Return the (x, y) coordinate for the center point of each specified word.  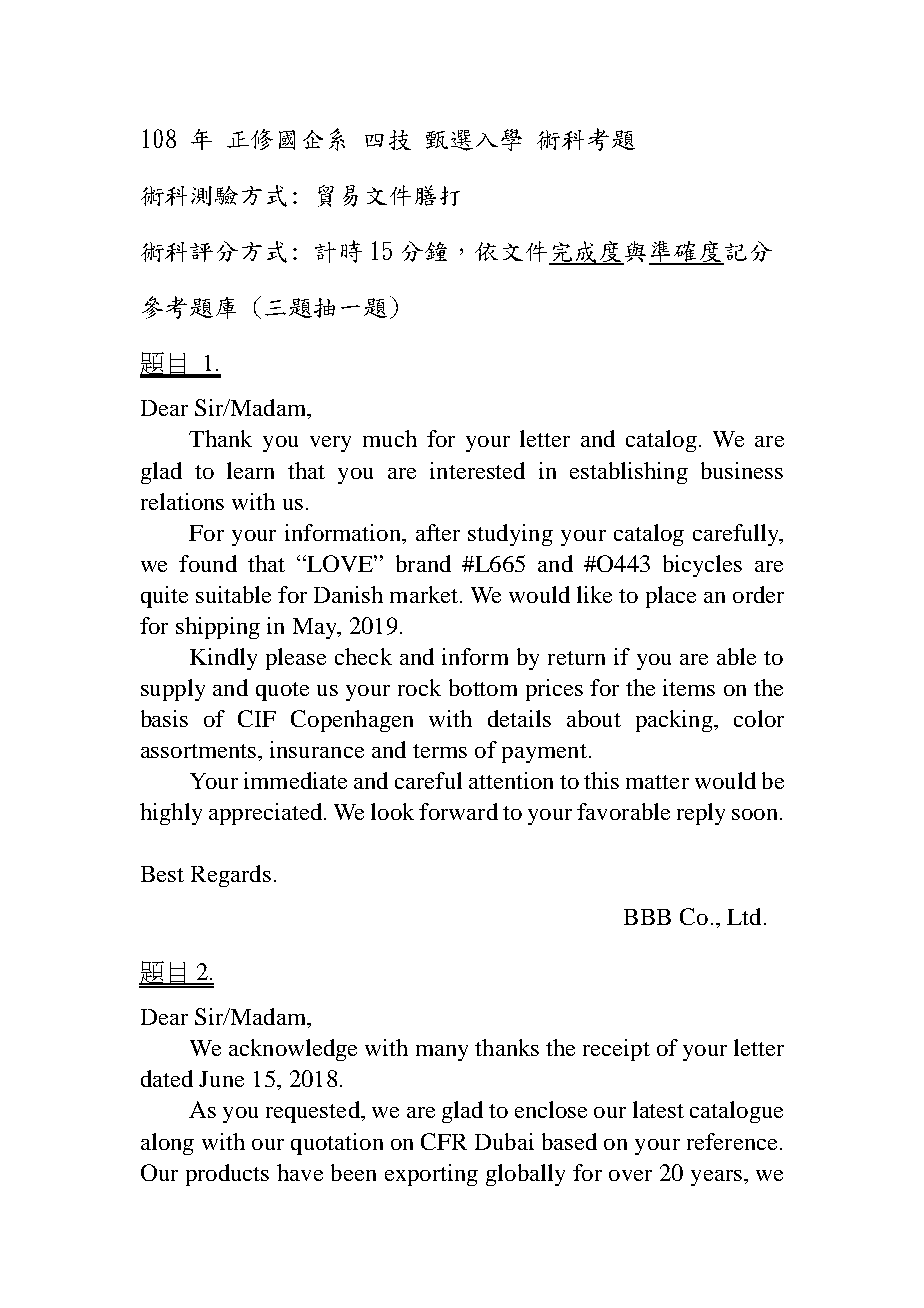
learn (250, 470)
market (425, 594)
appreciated (267, 814)
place (671, 597)
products (227, 1175)
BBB (647, 917)
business (742, 470)
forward (458, 811)
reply (701, 814)
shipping (218, 628)
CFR (444, 1141)
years (716, 1178)
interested (477, 470)
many (442, 1053)
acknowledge (293, 1050)
